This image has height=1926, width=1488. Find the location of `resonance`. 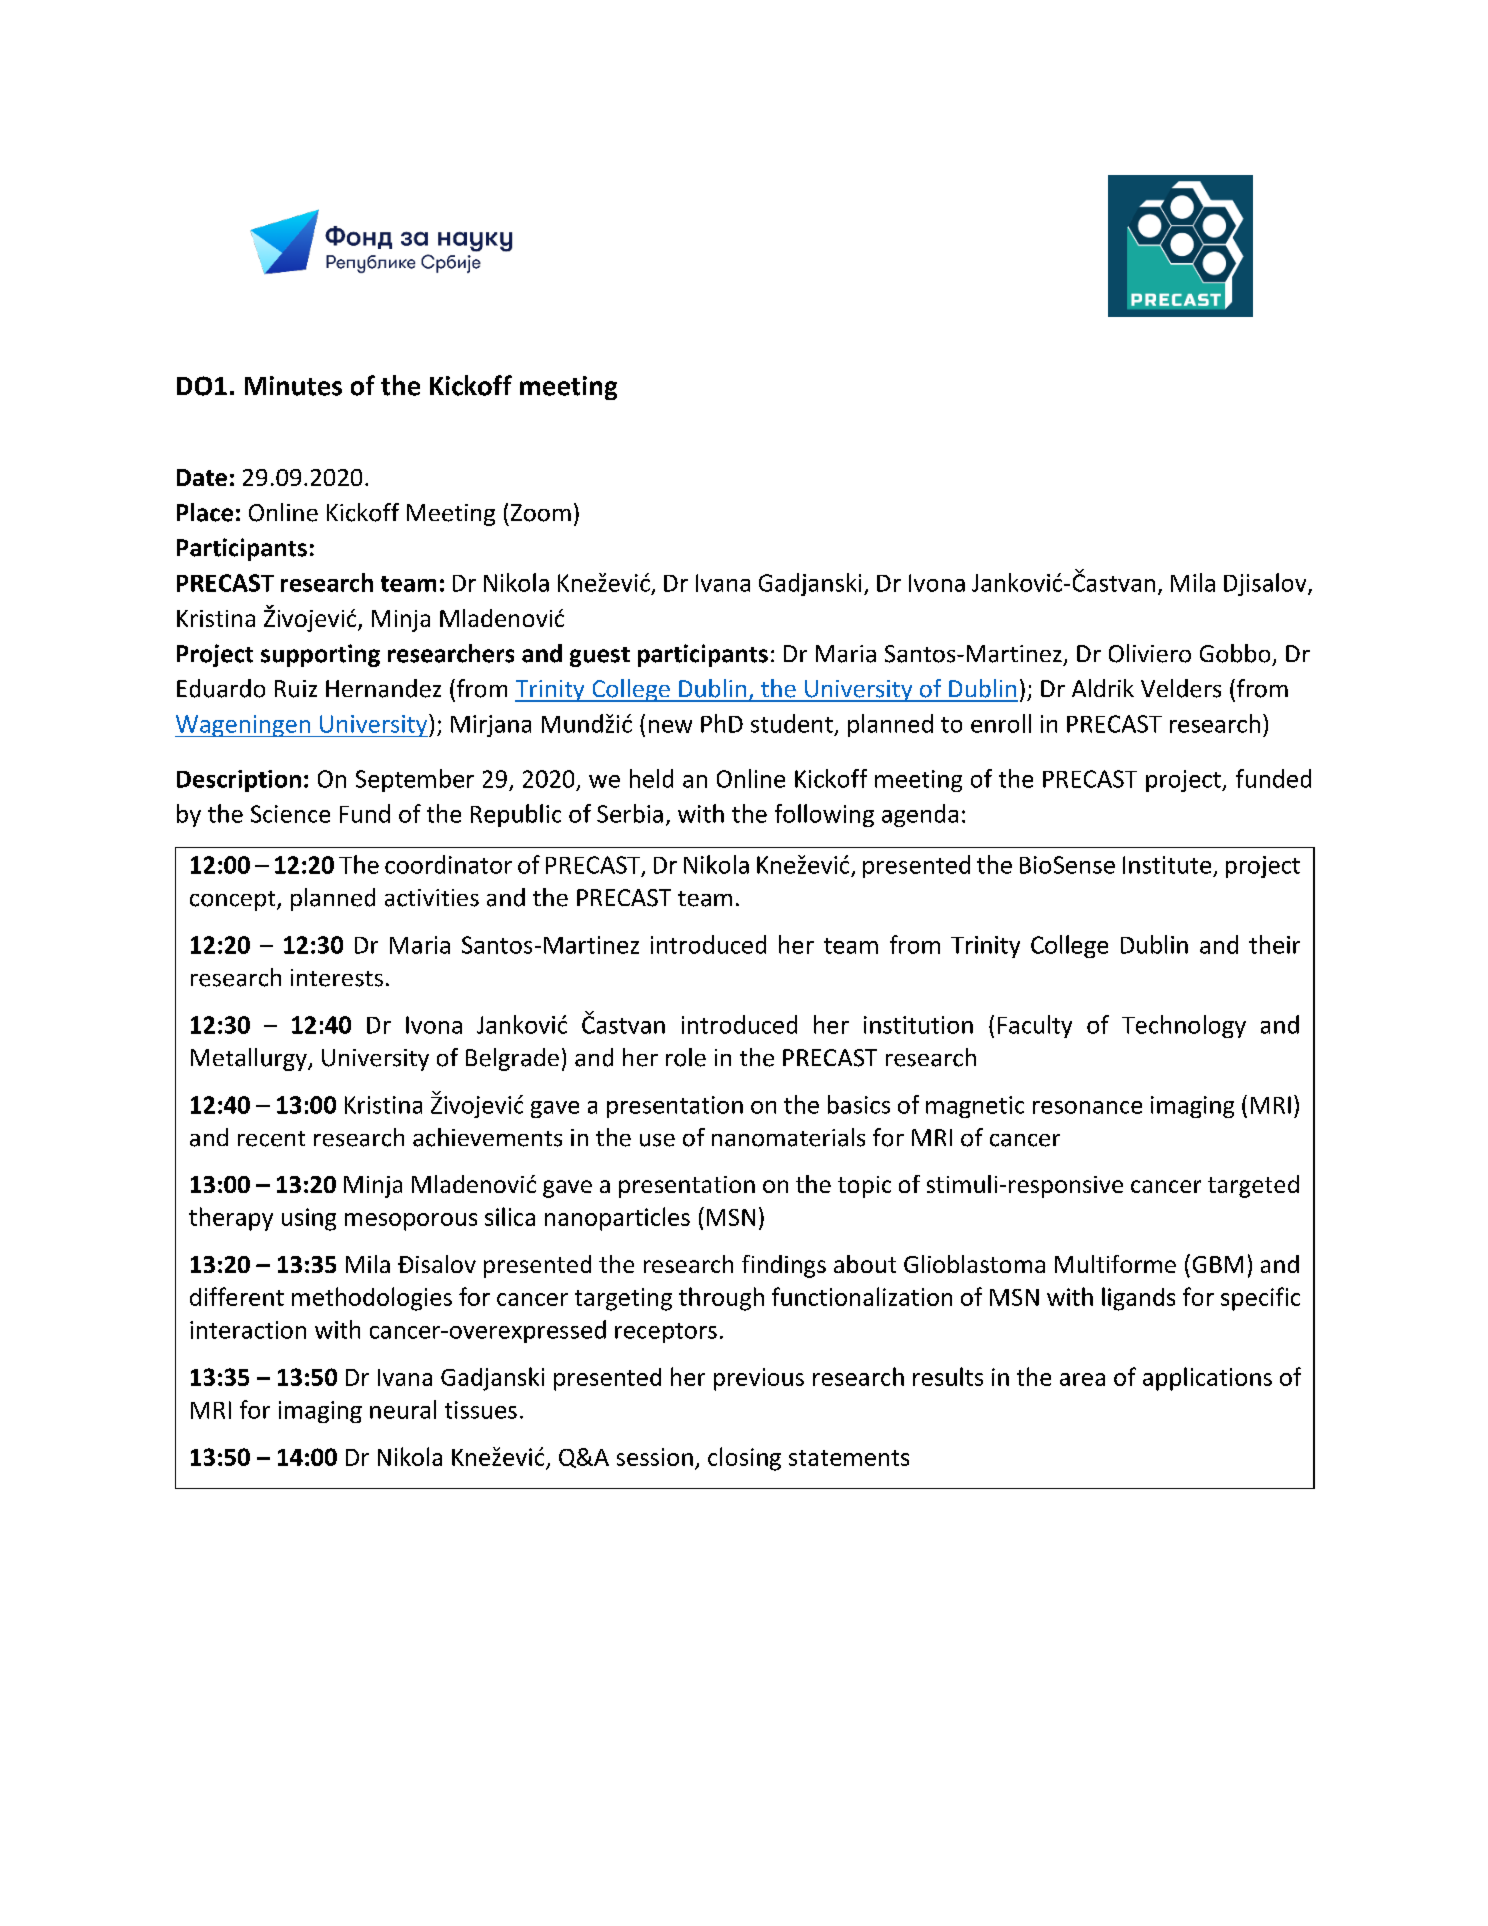

resonance is located at coordinates (1087, 1107).
